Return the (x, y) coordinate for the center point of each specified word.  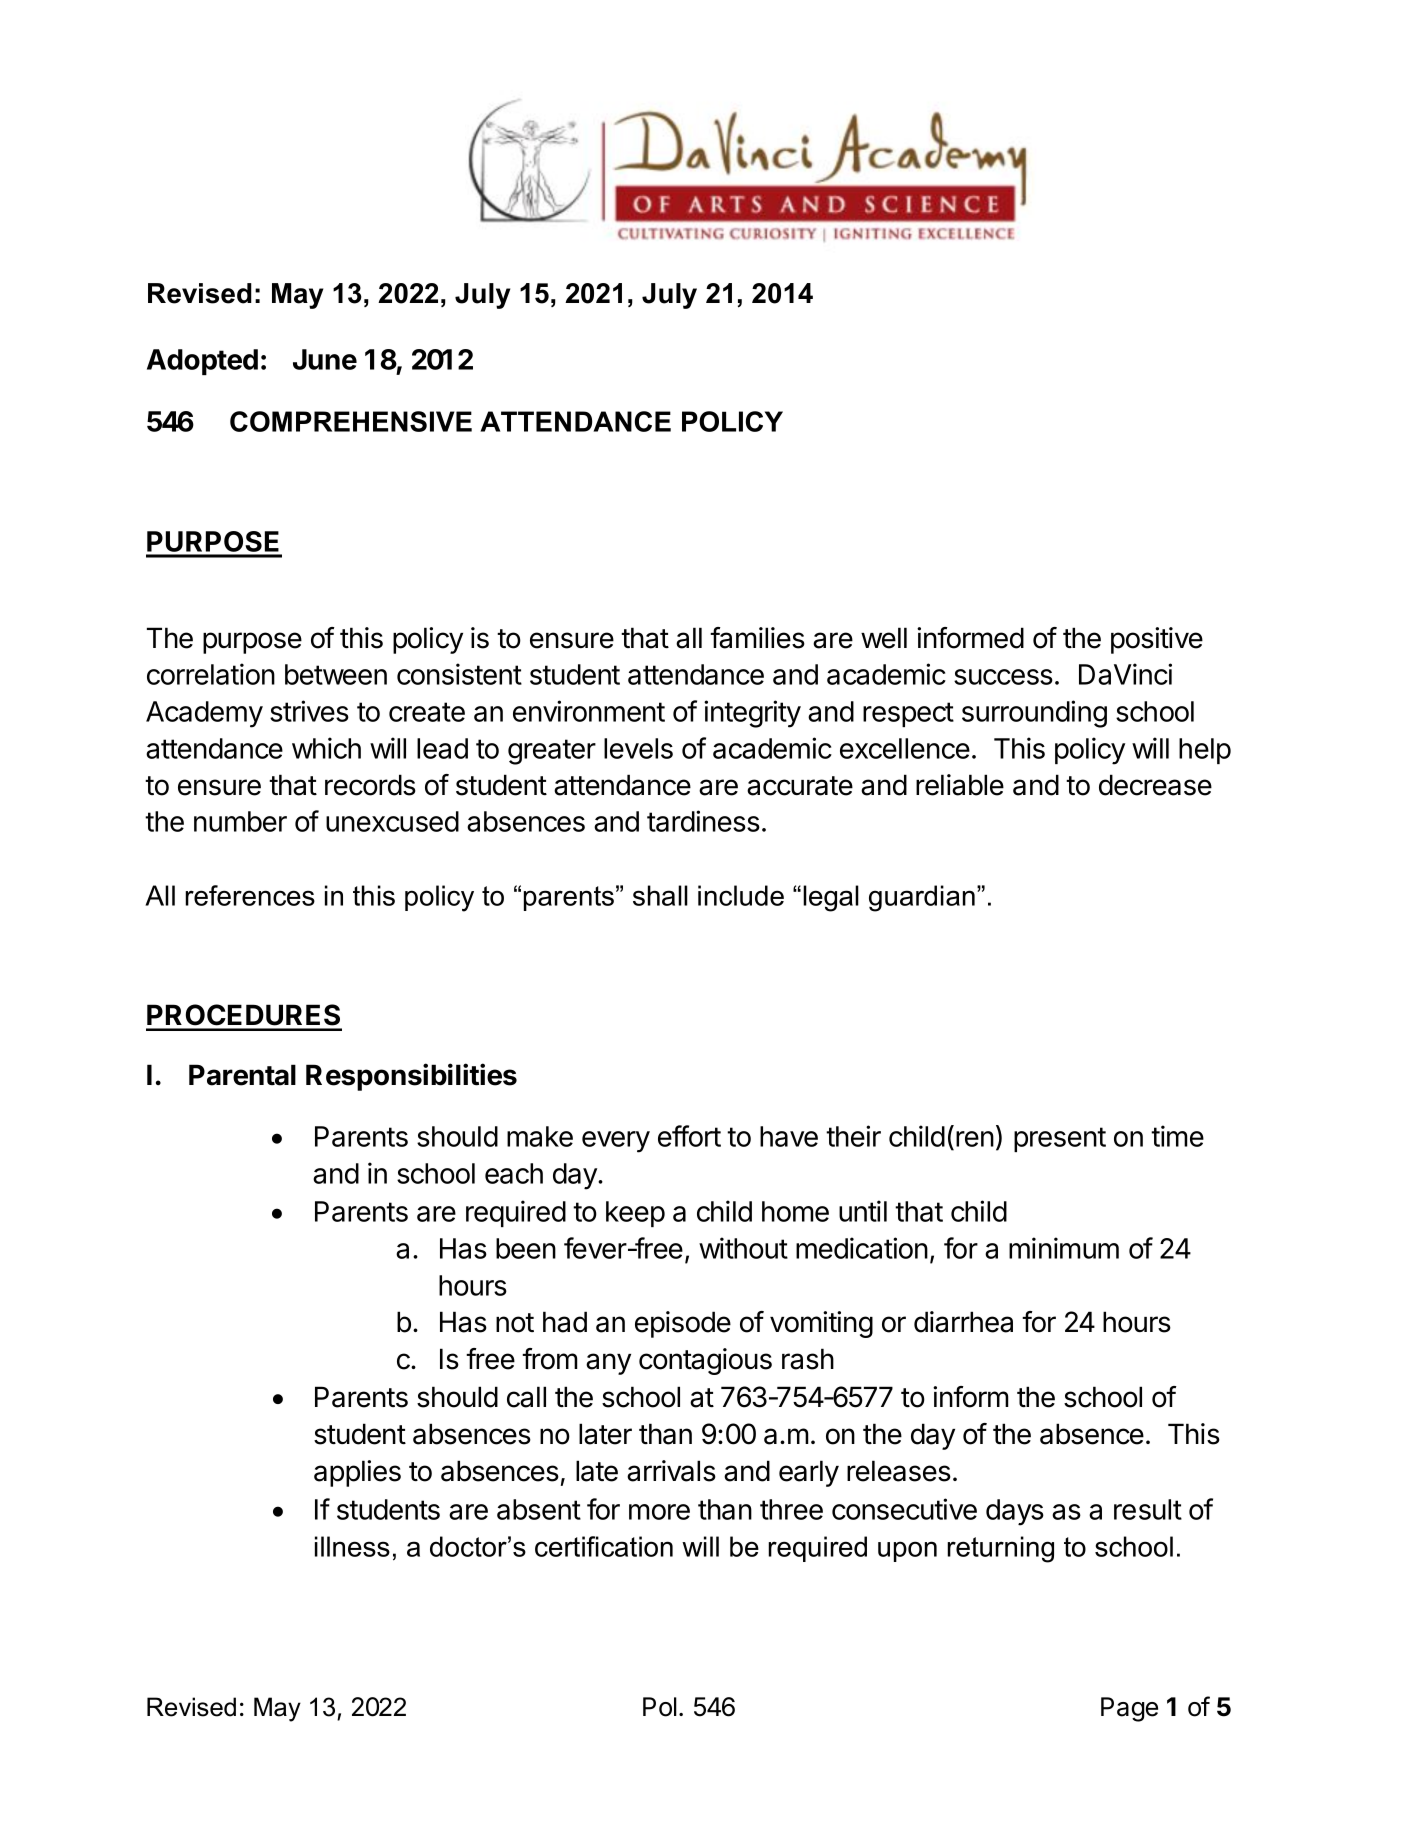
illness (352, 1546)
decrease (1155, 785)
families (757, 638)
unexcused (392, 821)
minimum (1064, 1248)
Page (1129, 1709)
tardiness (703, 821)
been (526, 1248)
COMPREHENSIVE (351, 421)
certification (604, 1546)
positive (1157, 640)
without (743, 1248)
